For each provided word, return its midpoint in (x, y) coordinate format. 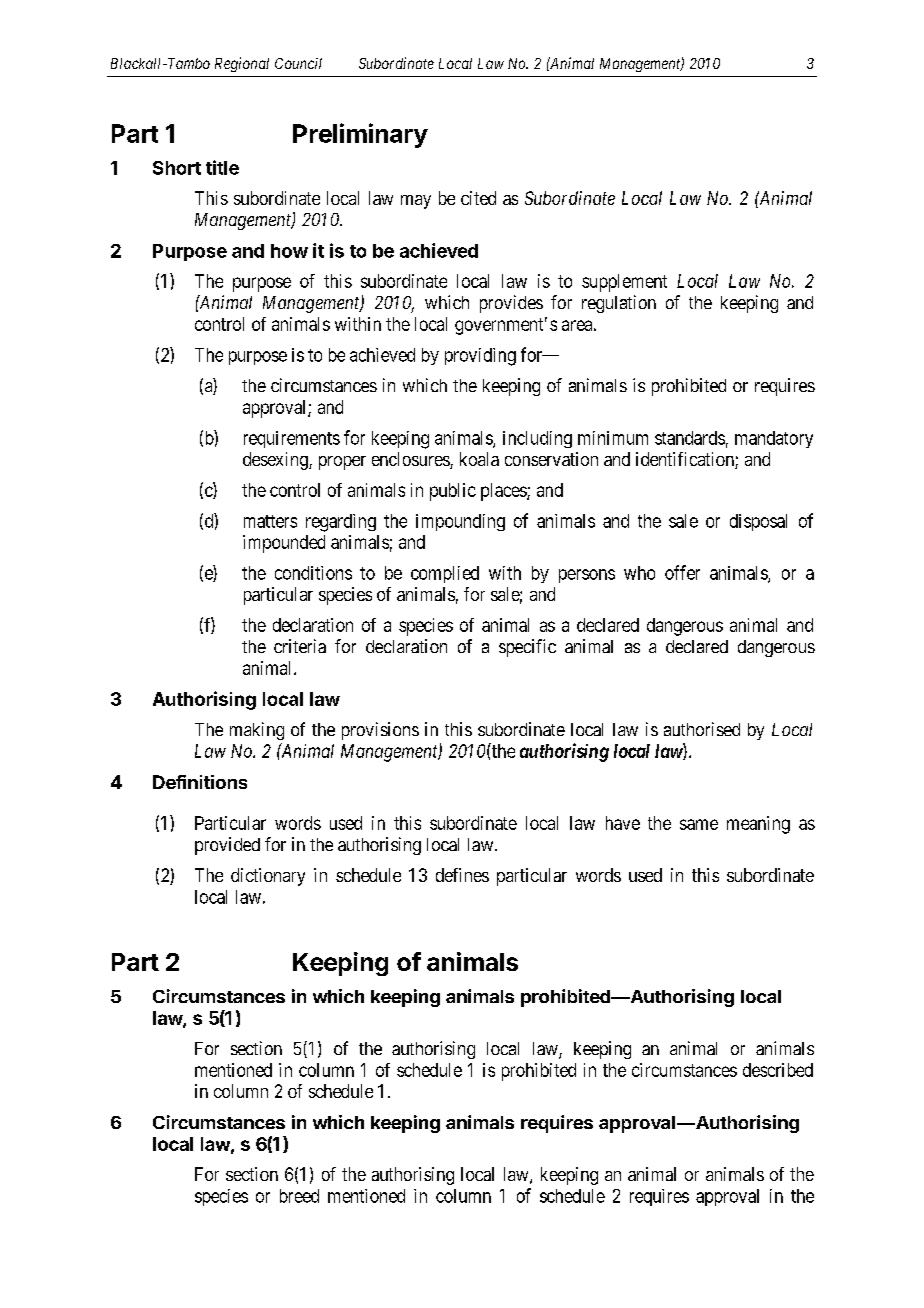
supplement (624, 283)
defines (462, 875)
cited (478, 198)
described (778, 1070)
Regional (242, 64)
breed (299, 1196)
